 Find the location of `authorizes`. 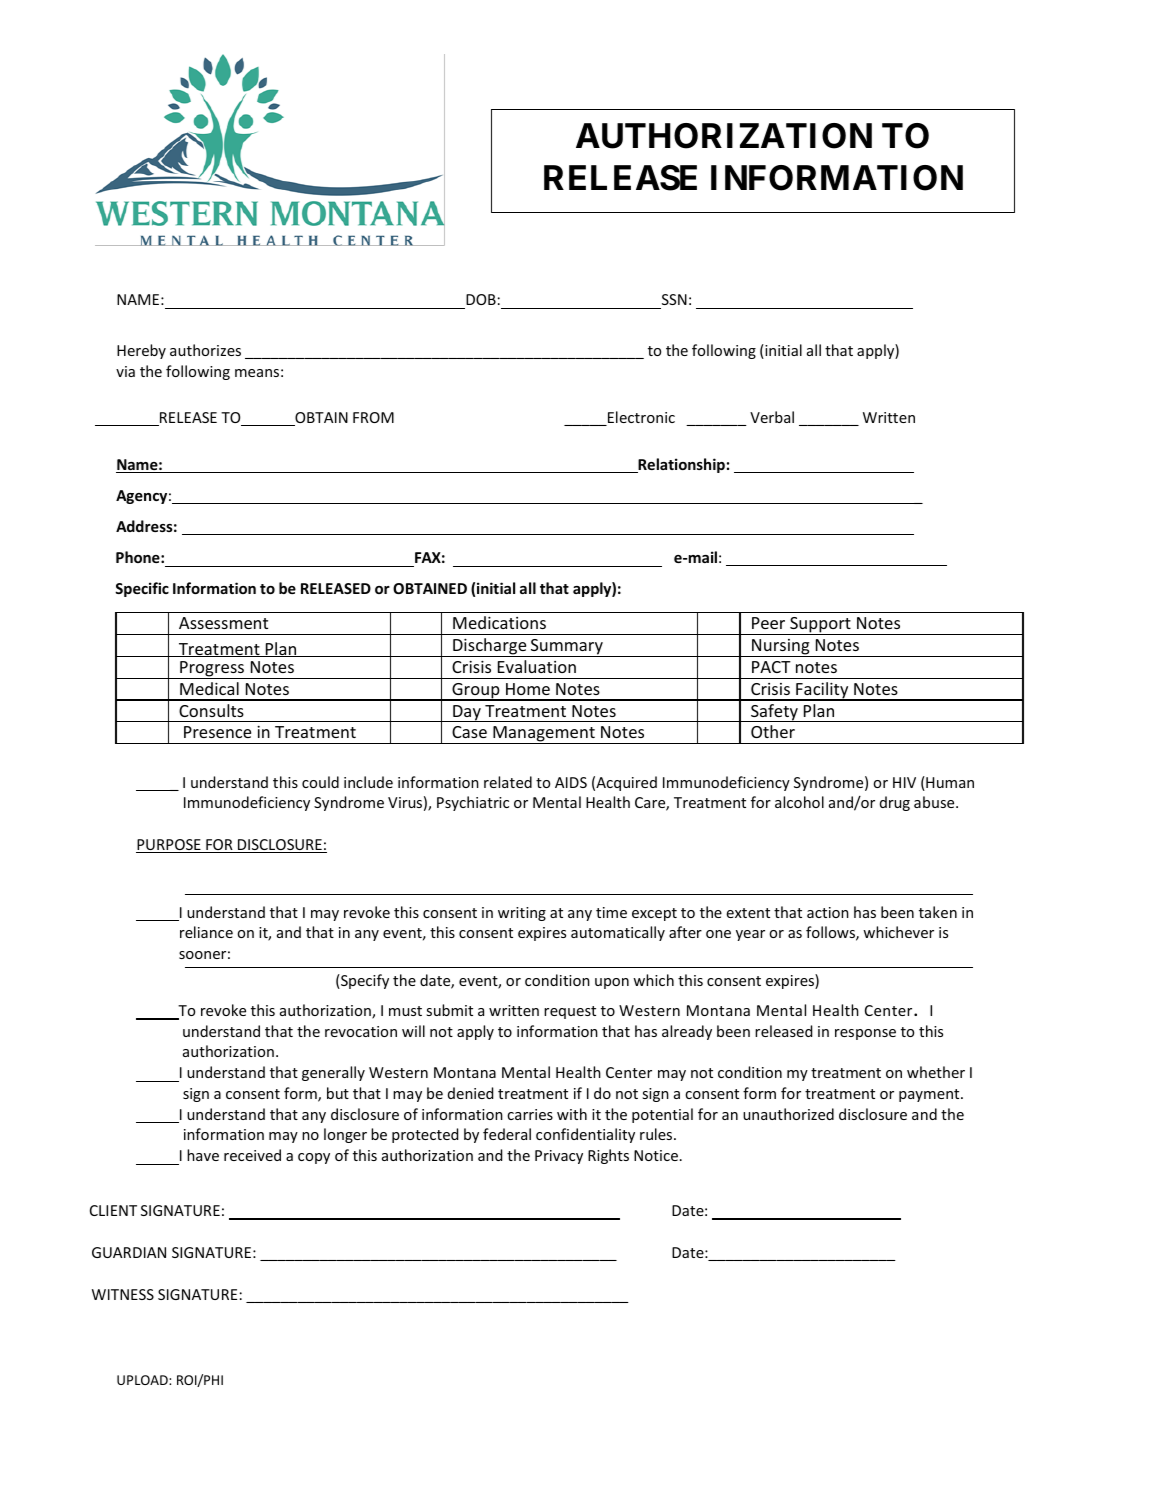

authorizes is located at coordinates (205, 350).
